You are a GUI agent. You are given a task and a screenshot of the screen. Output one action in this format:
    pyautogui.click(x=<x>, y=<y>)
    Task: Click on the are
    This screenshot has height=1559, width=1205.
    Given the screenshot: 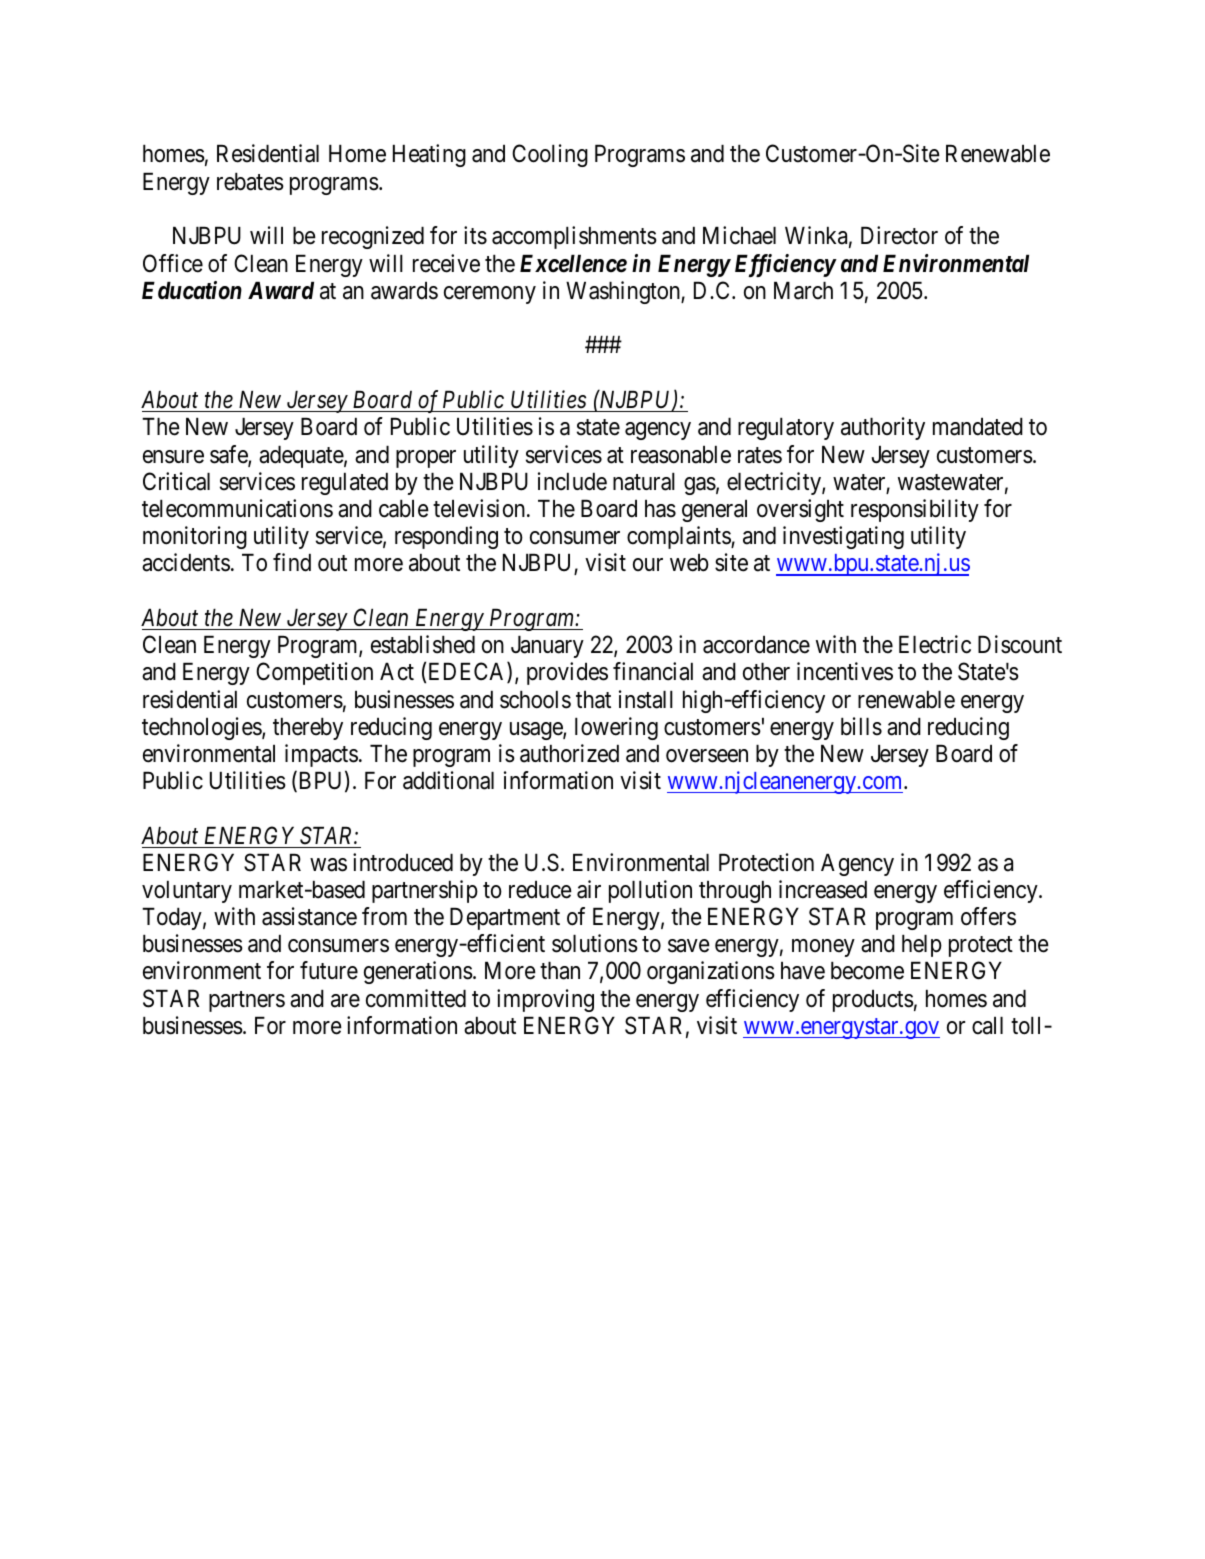 What is the action you would take?
    pyautogui.click(x=345, y=1001)
